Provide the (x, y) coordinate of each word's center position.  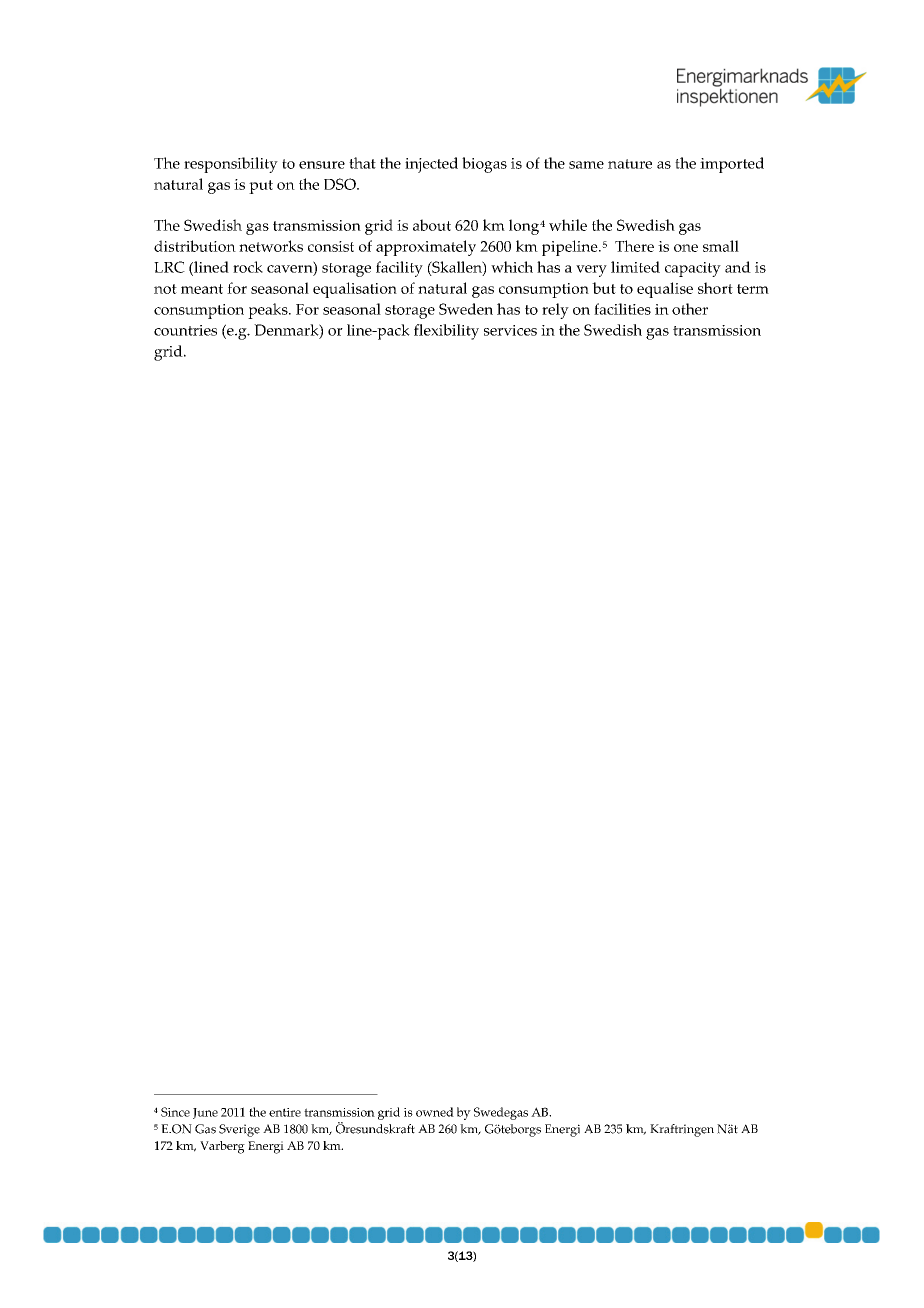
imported (732, 165)
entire (285, 1112)
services (510, 330)
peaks (269, 311)
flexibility (446, 332)
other (690, 309)
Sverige (239, 1130)
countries (185, 330)
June (205, 1113)
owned (435, 1112)
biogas (484, 165)
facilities (622, 309)
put (261, 187)
